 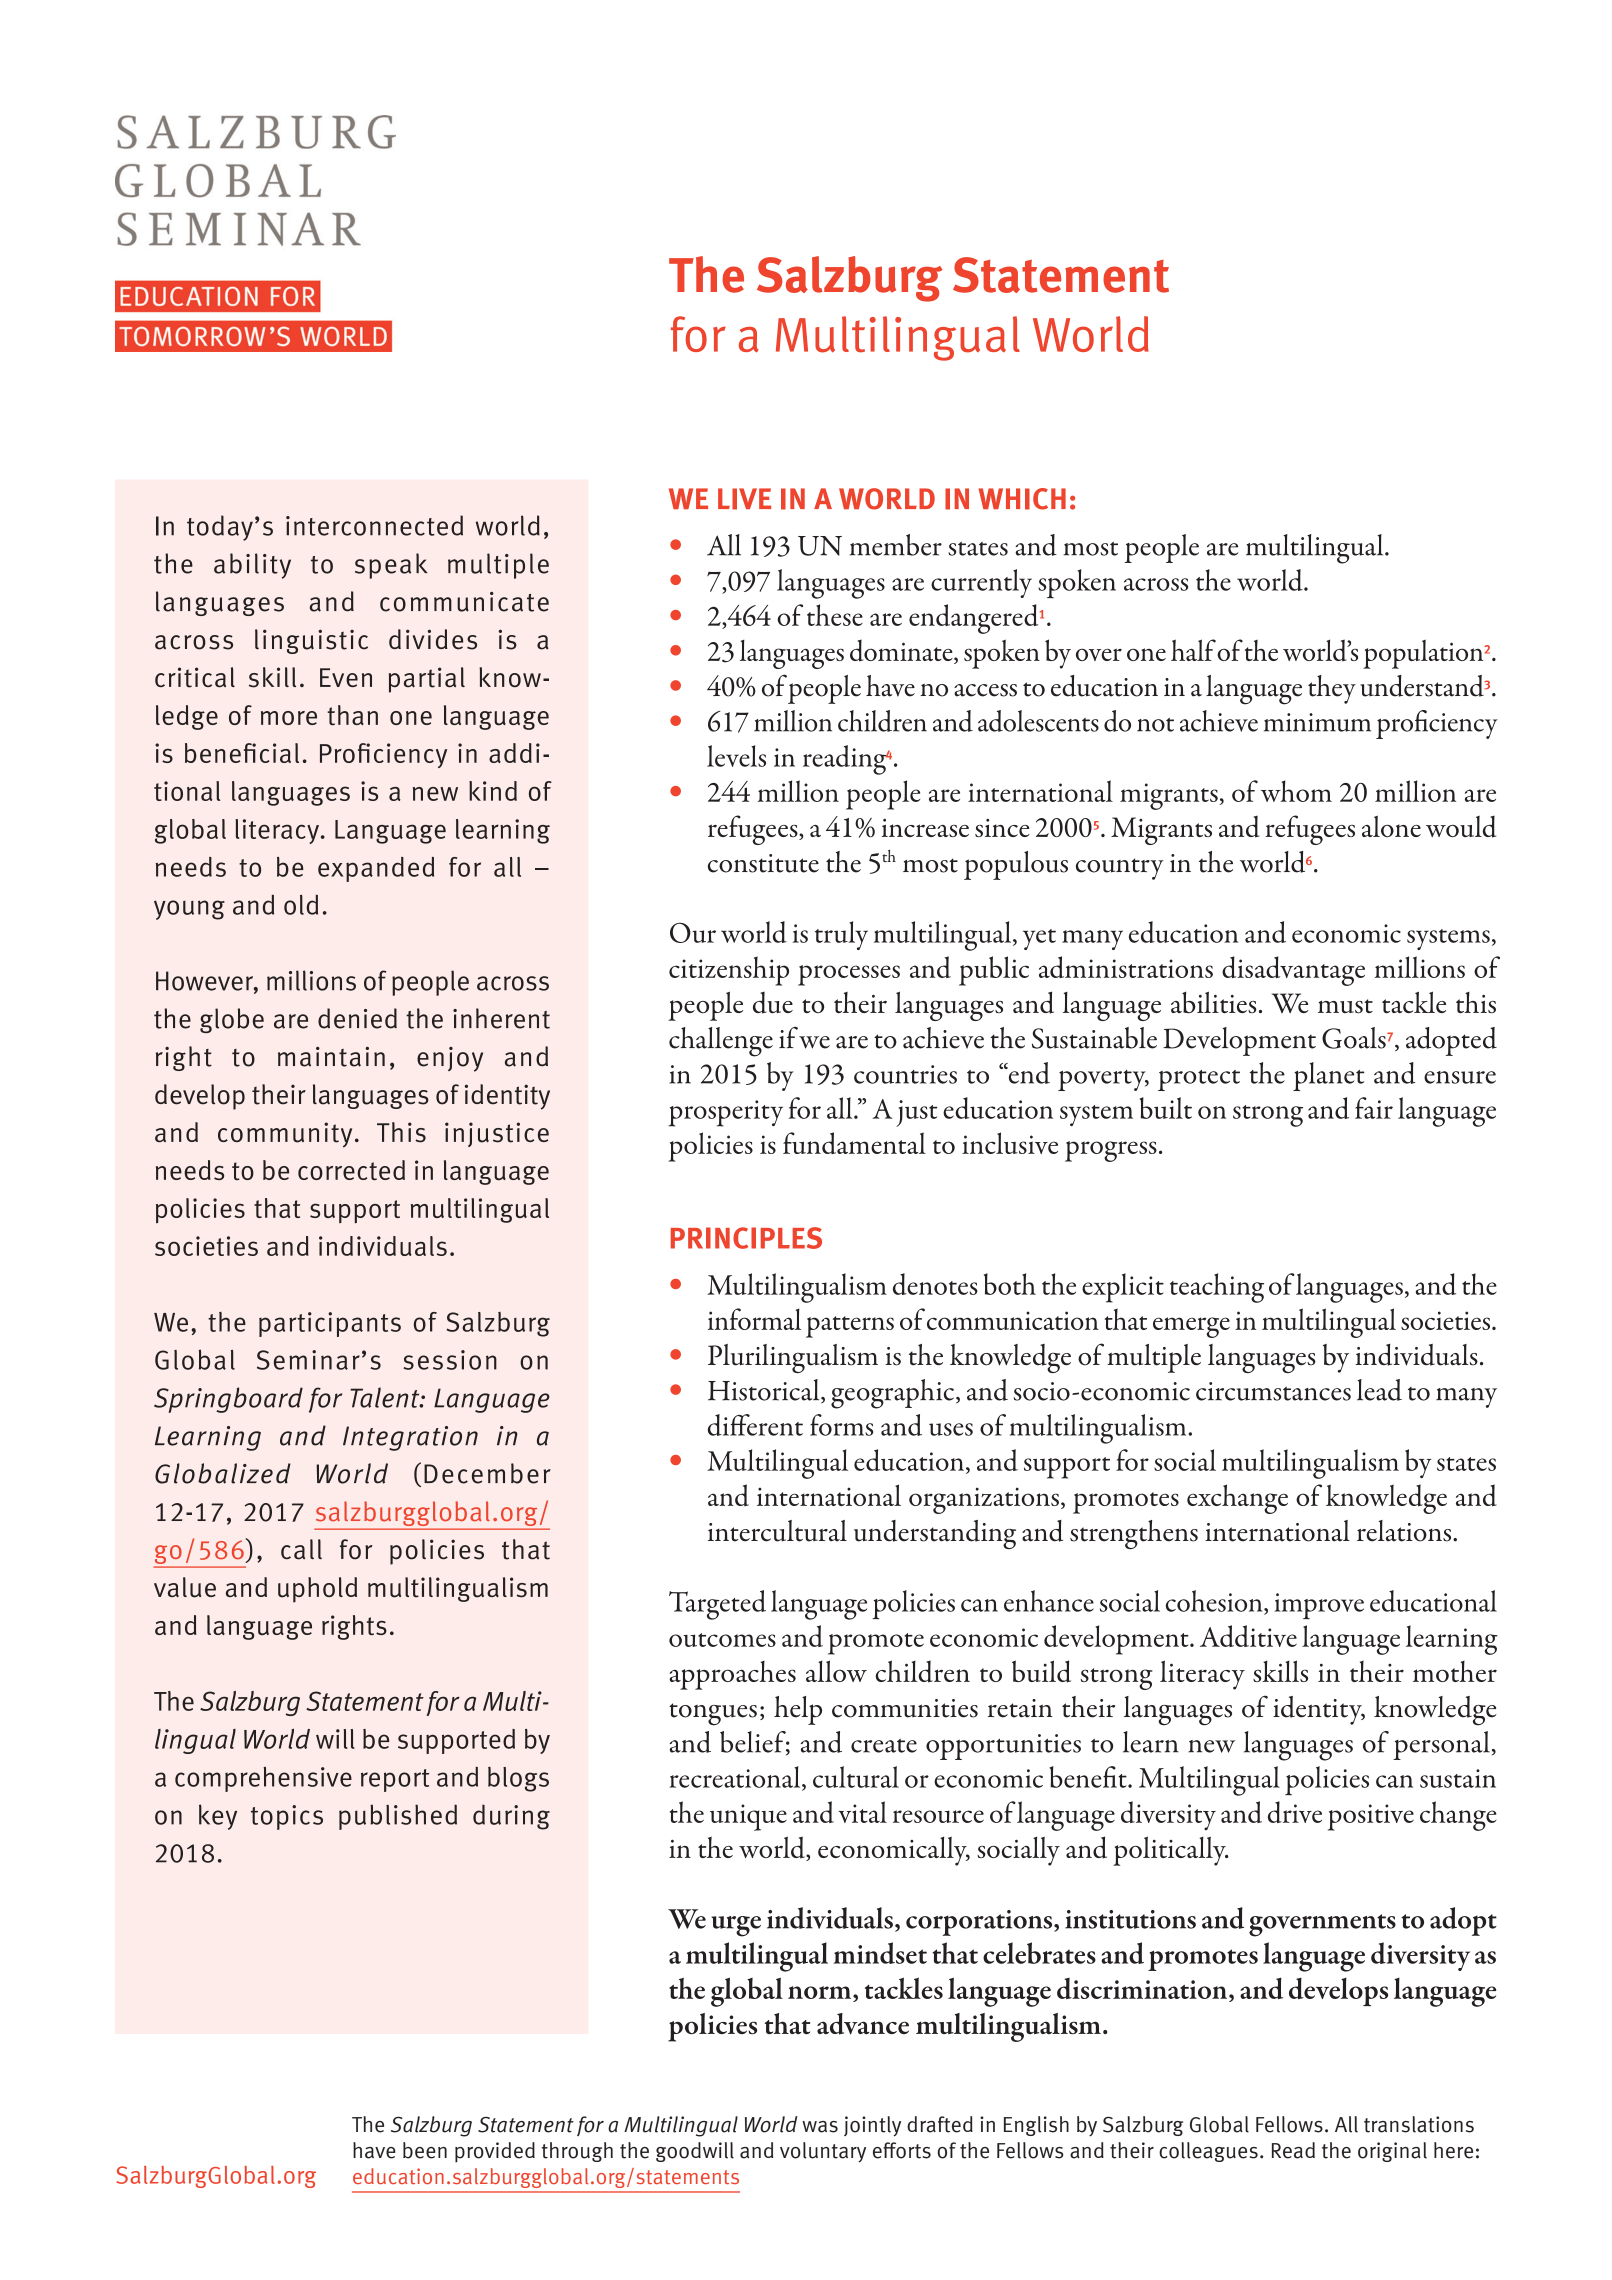 What do you see at coordinates (1193, 650) in the document?
I see `half` at bounding box center [1193, 650].
